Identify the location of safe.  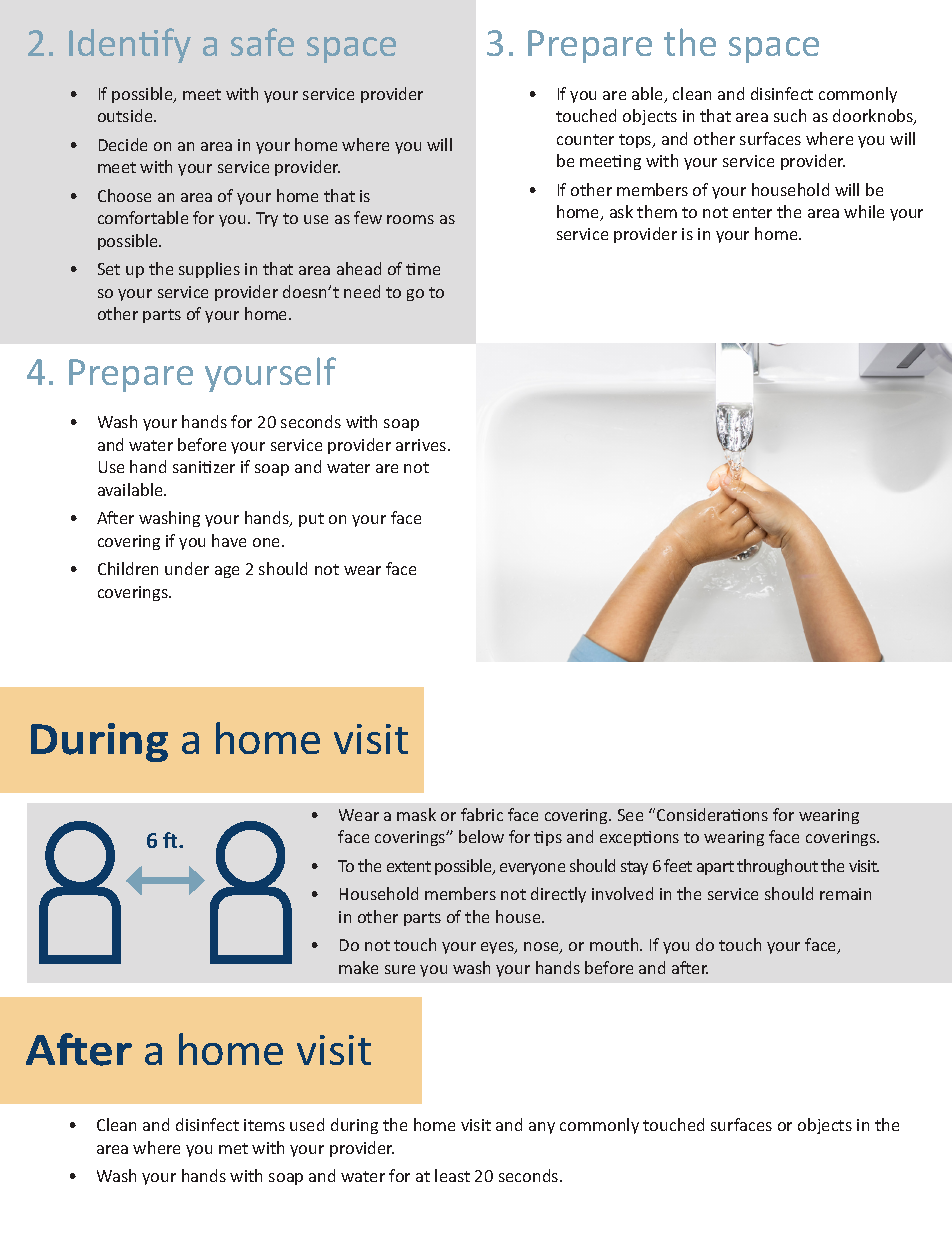
(262, 42).
